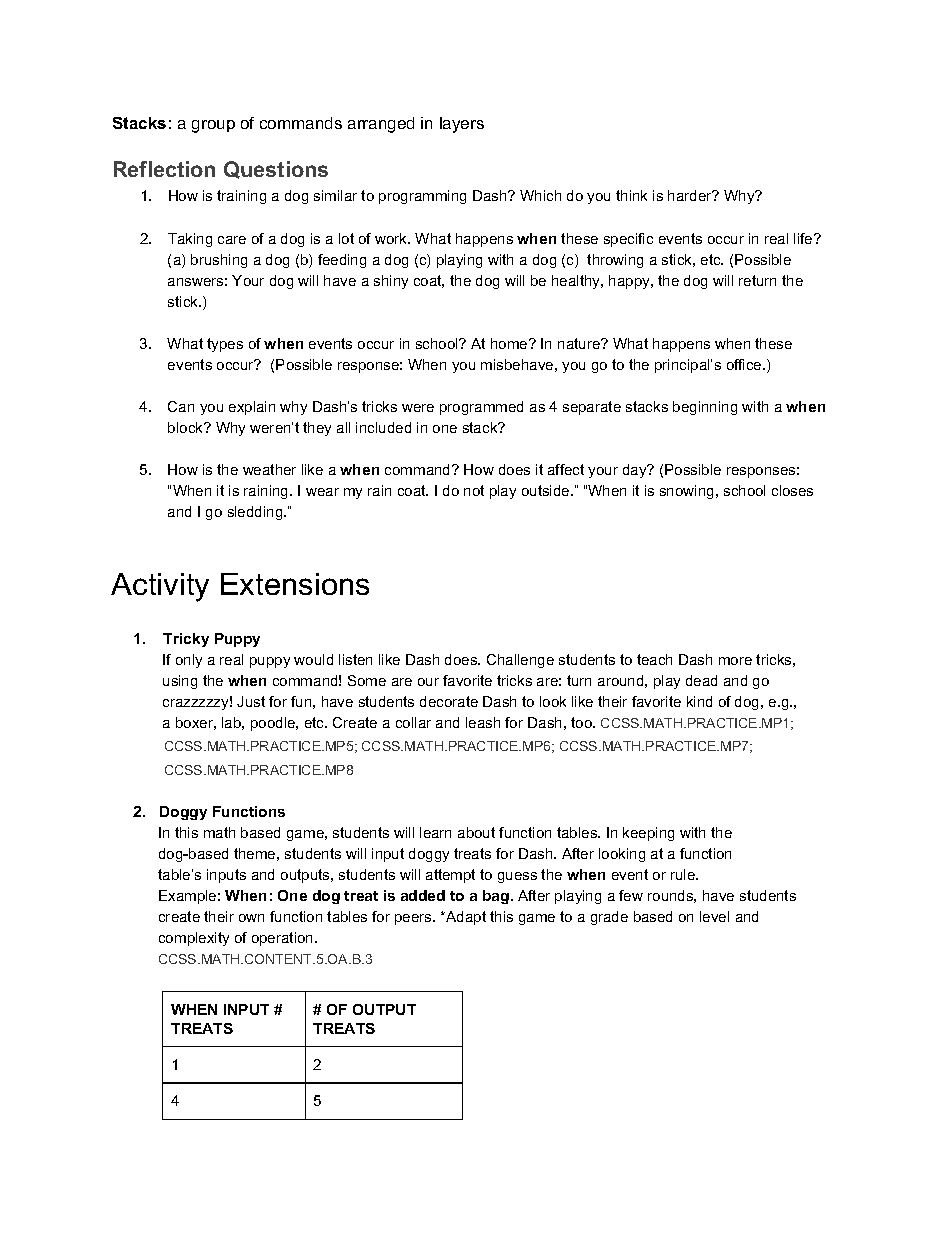  Describe the element at coordinates (251, 918) in the screenshot. I see `own` at that location.
